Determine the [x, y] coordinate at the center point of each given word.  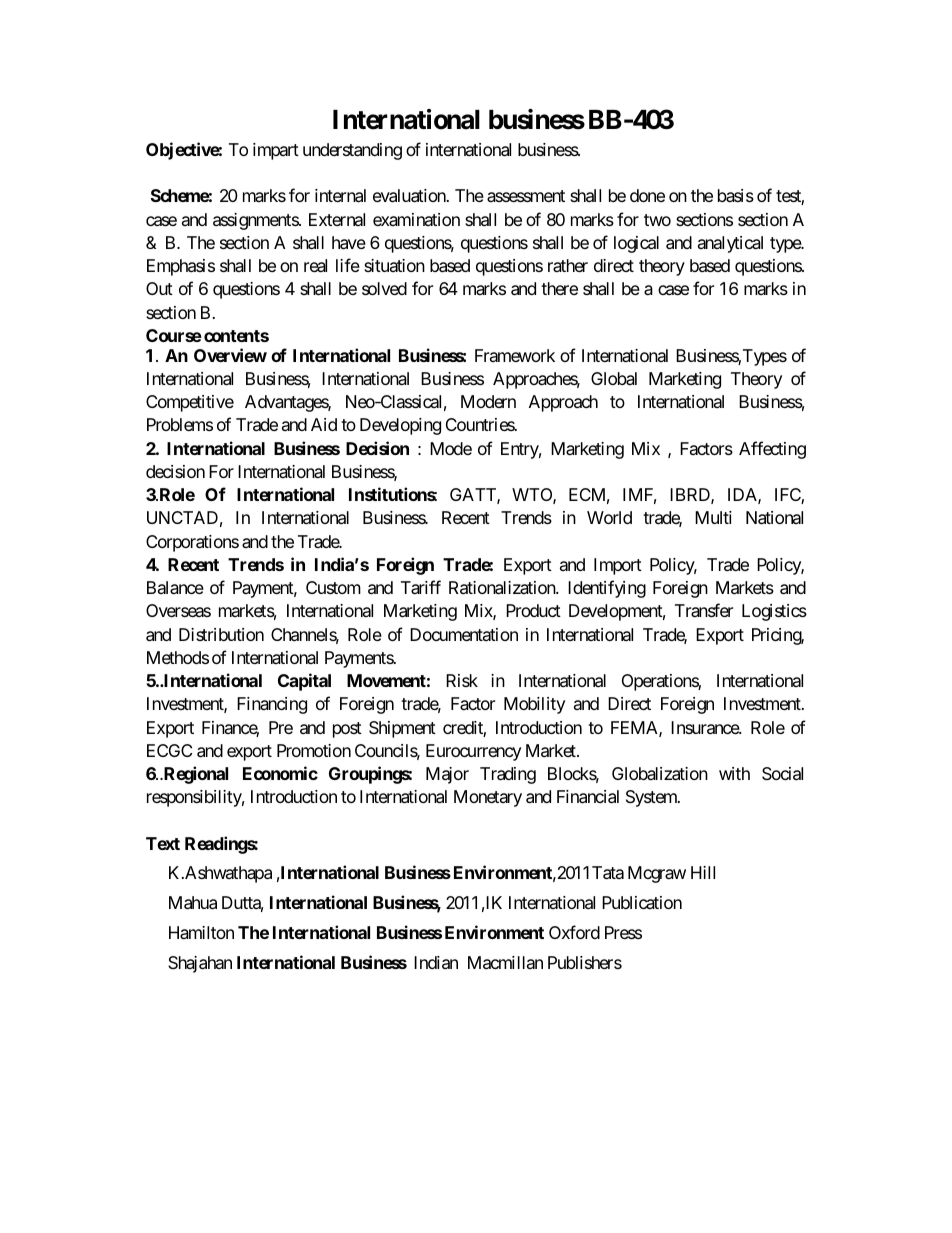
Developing [400, 426]
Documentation [464, 634]
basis [736, 195]
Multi [713, 517]
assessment [526, 196]
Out [159, 288]
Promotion [314, 750]
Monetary [488, 798]
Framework [515, 355]
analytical [730, 244]
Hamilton [201, 932]
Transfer [704, 610]
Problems [180, 424]
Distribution [221, 634]
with [734, 773]
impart [276, 151]
